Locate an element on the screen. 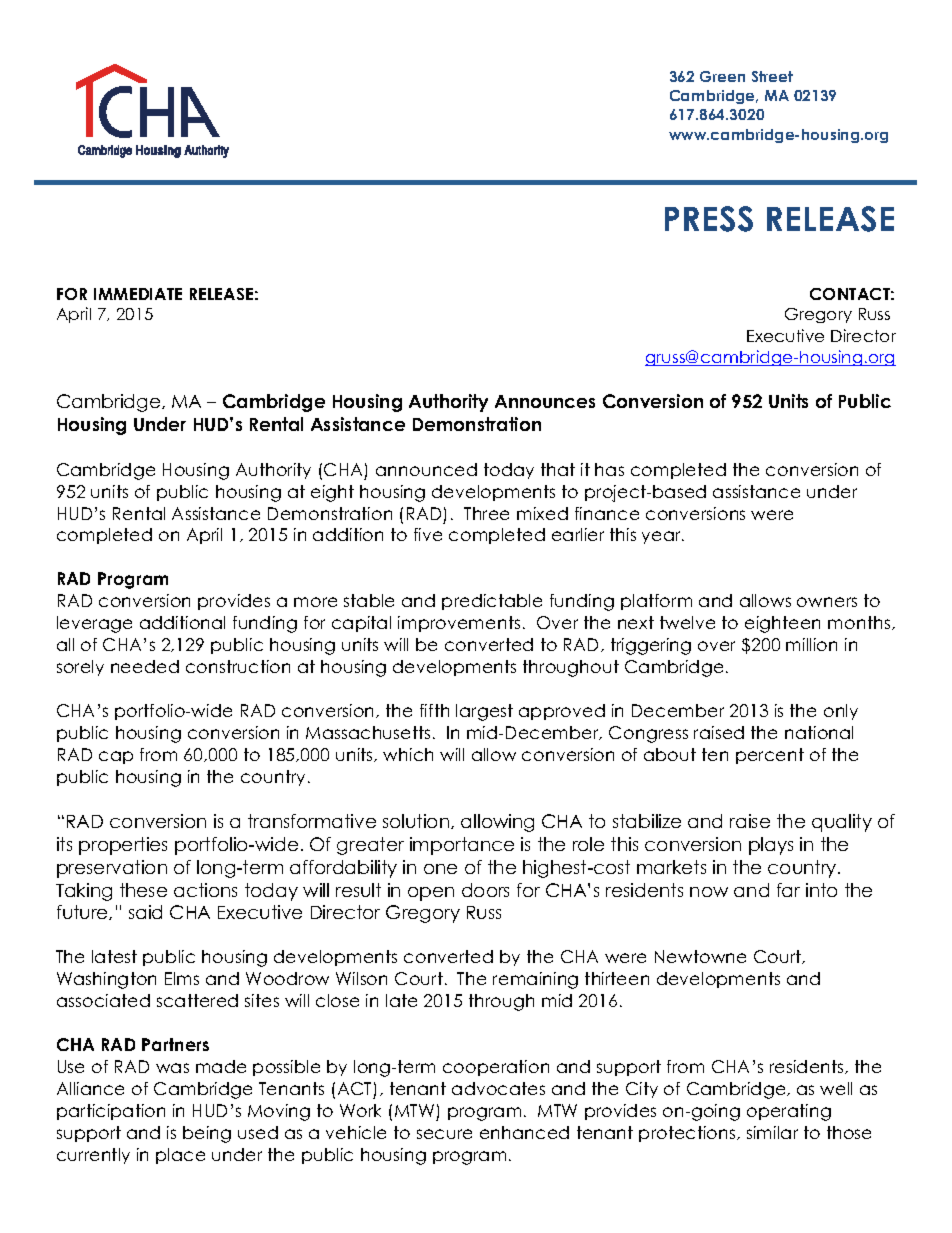 This screenshot has width=952, height=1233. Street is located at coordinates (772, 76).
